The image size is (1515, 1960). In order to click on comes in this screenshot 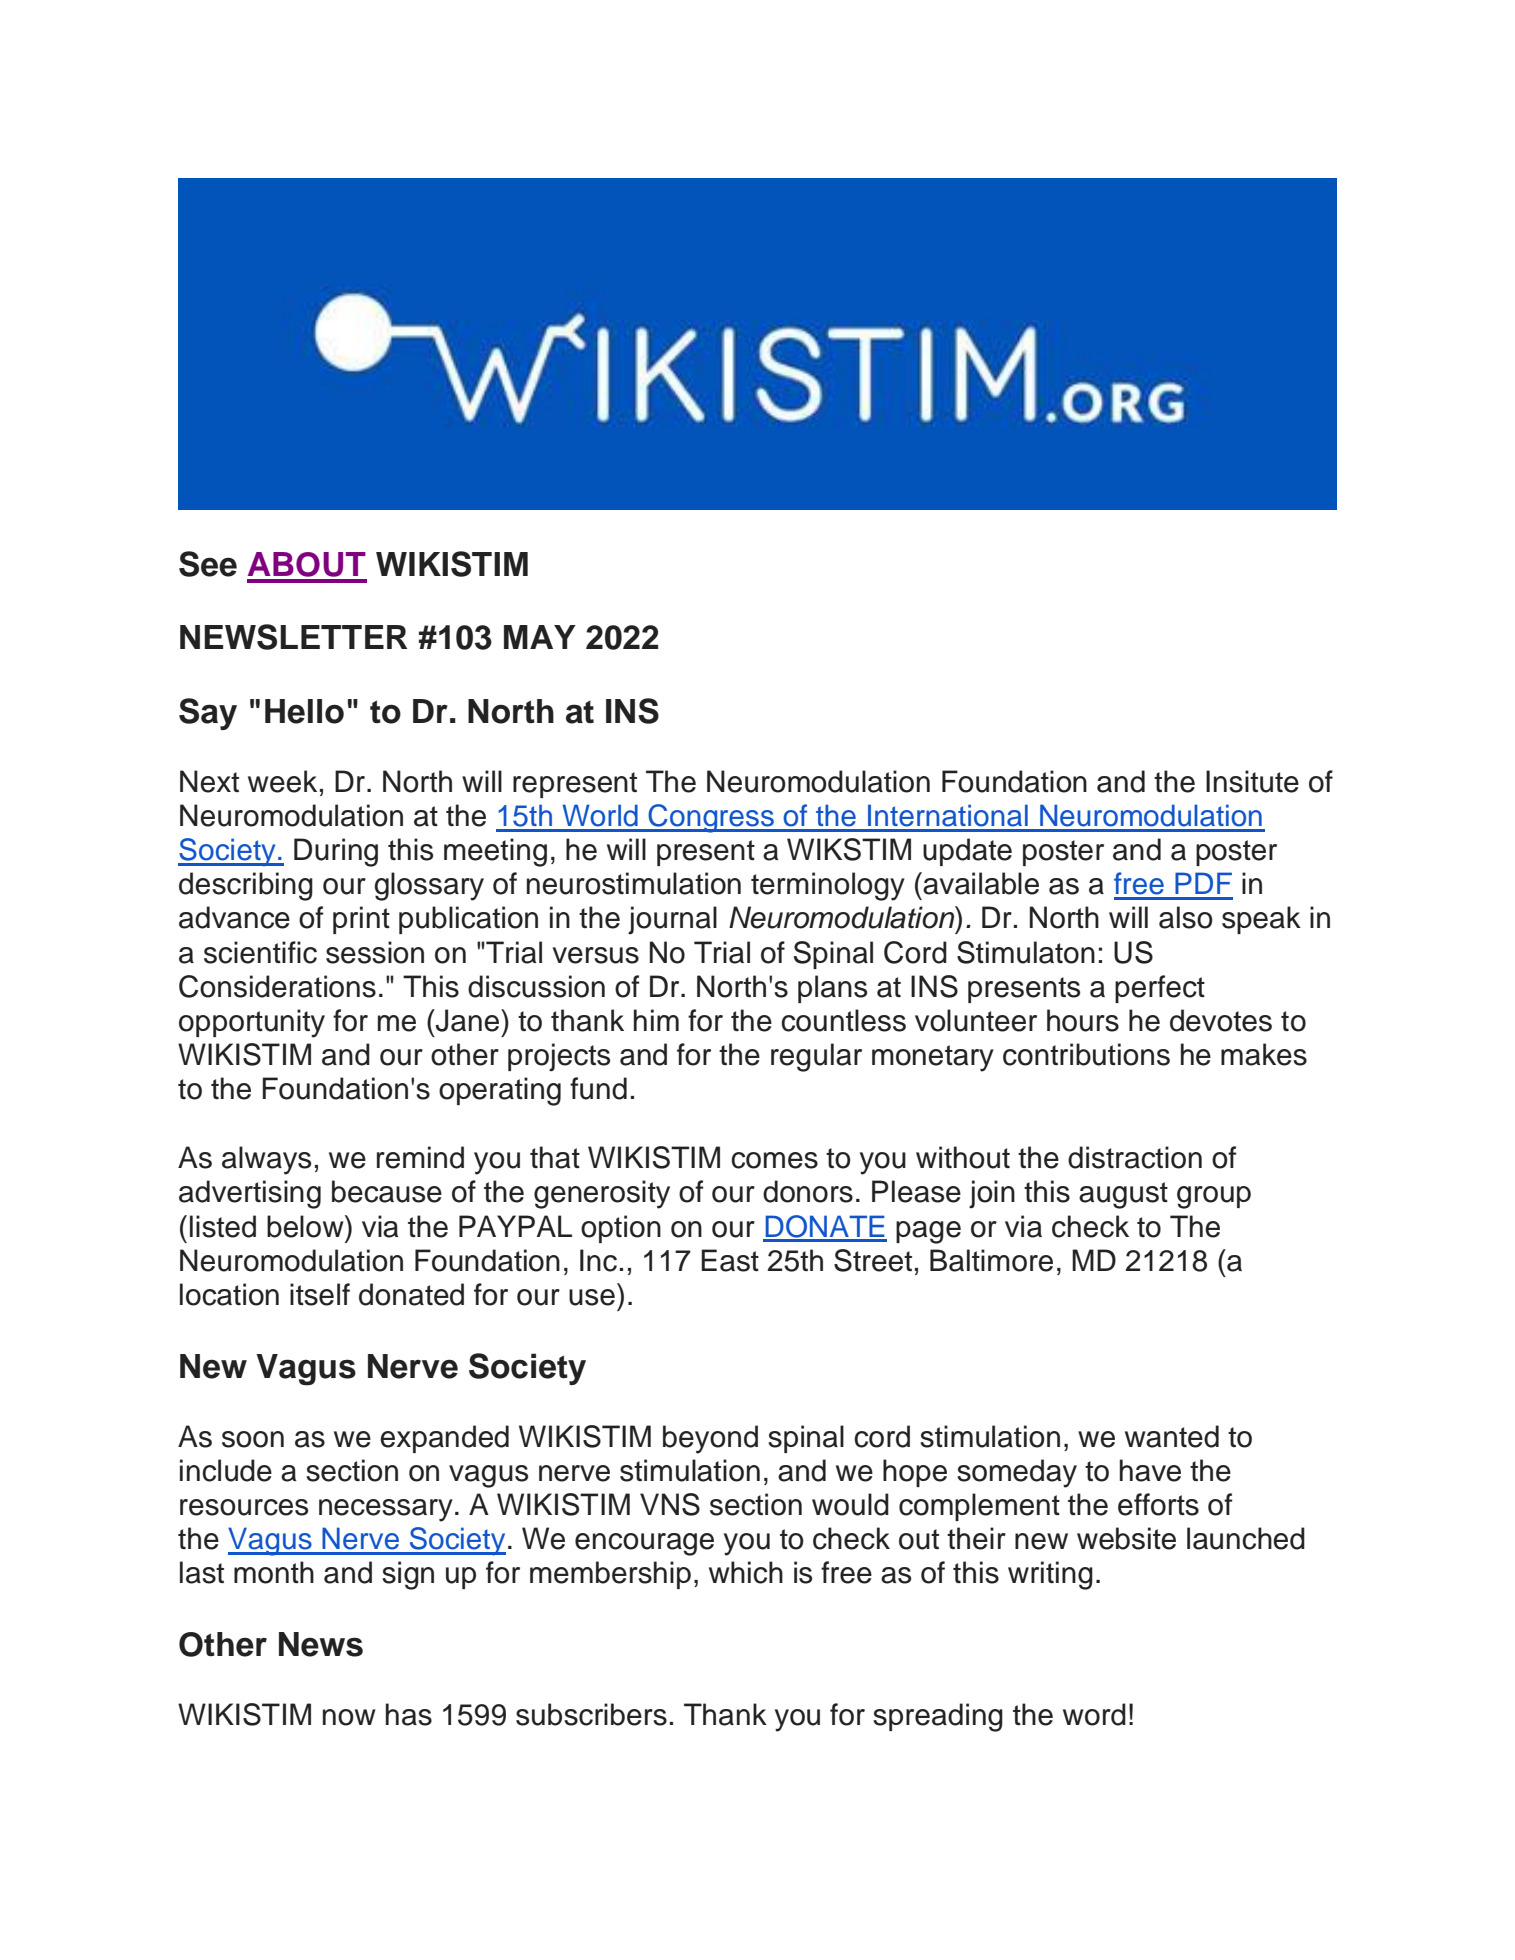, I will do `click(774, 1160)`.
